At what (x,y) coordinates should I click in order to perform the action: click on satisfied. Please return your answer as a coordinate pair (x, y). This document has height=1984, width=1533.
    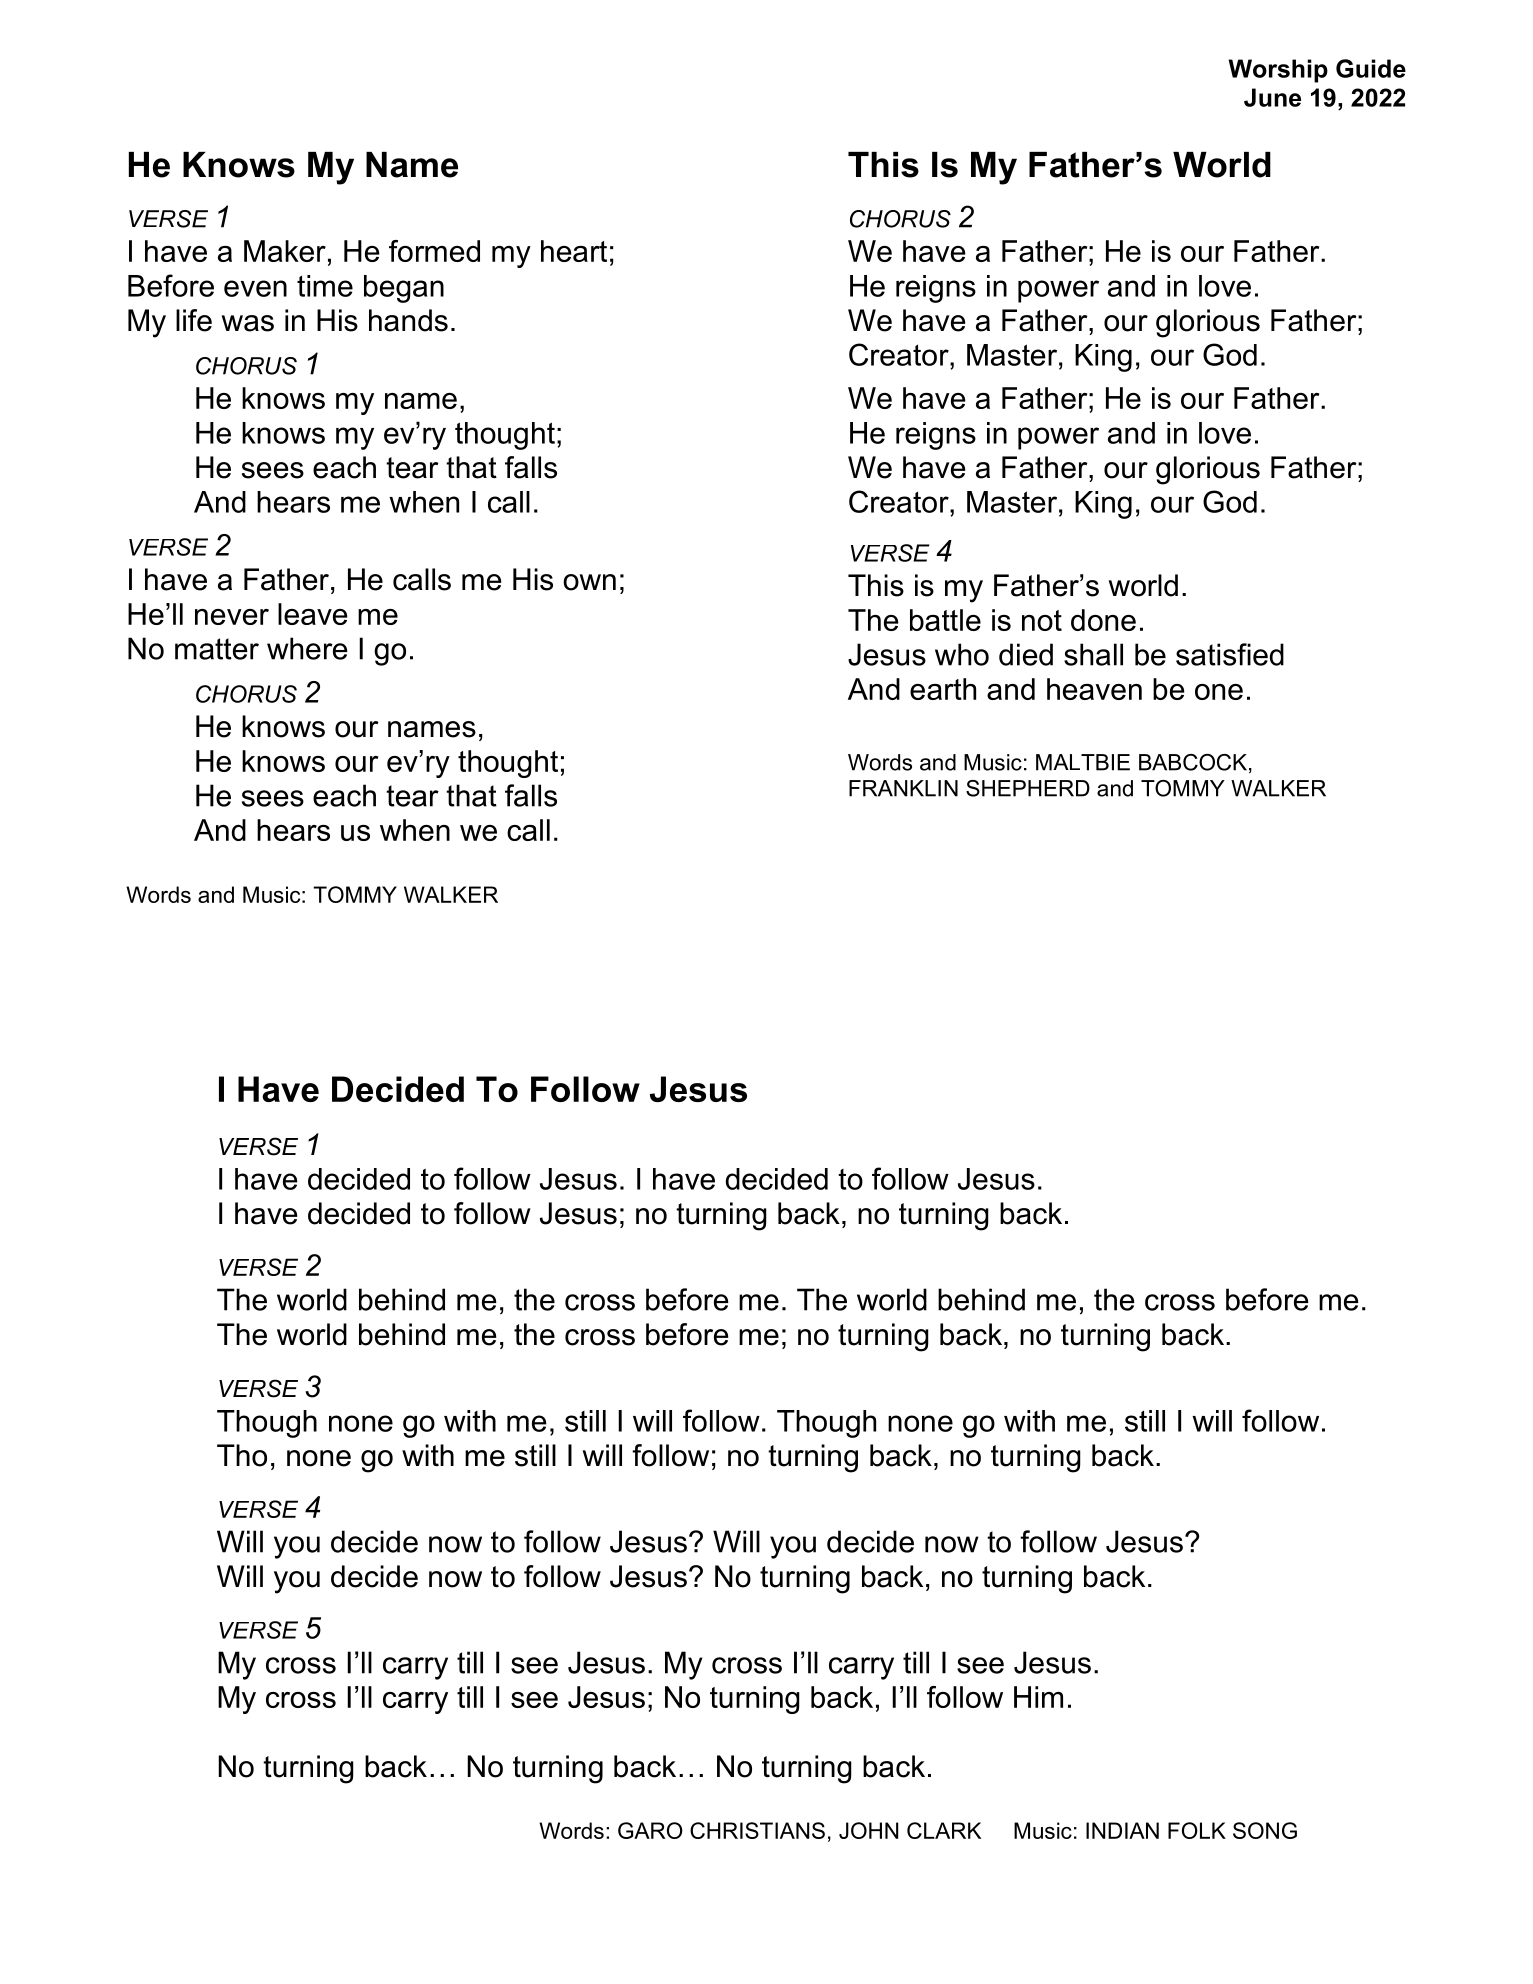
    Looking at the image, I should click on (1230, 654).
